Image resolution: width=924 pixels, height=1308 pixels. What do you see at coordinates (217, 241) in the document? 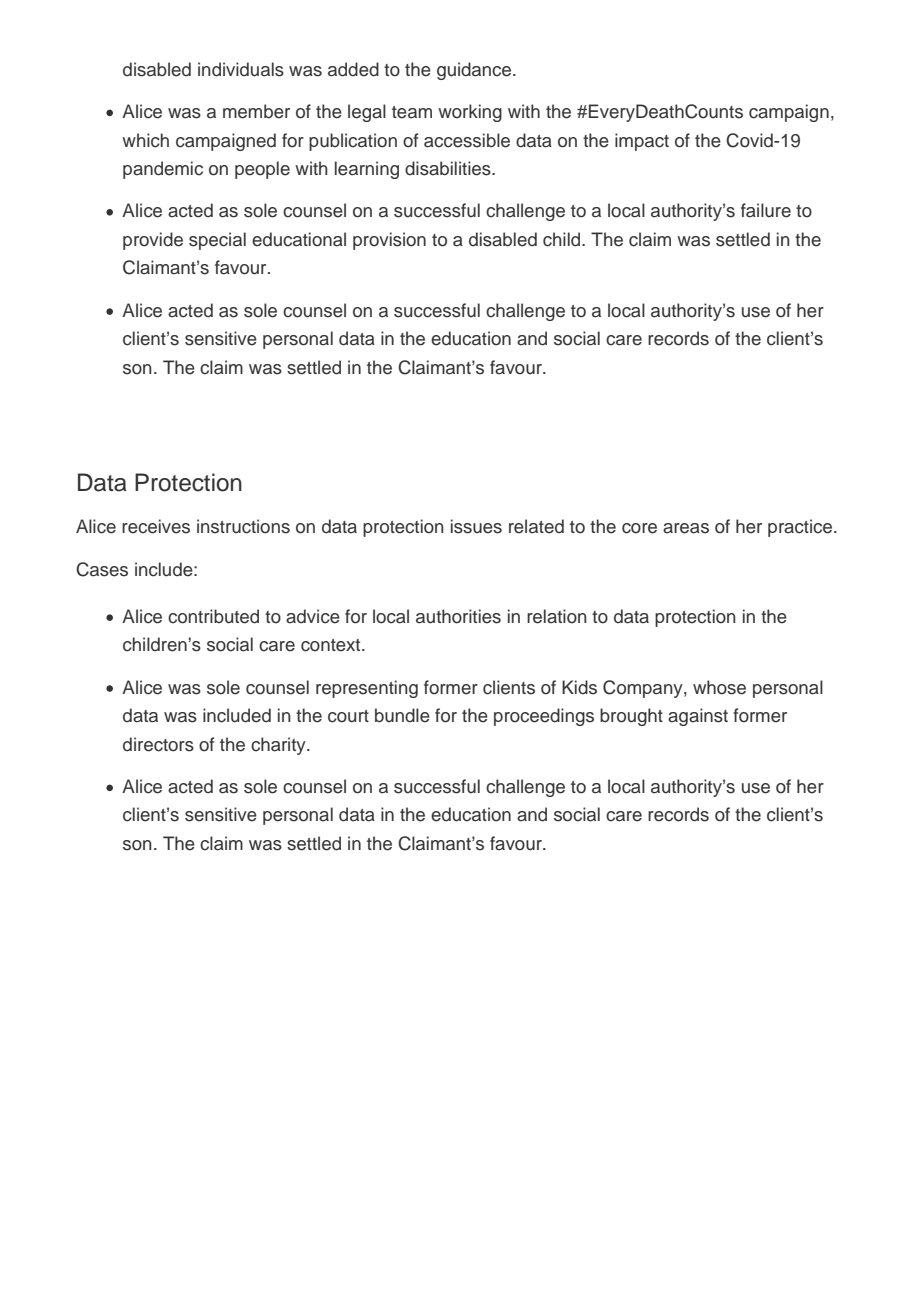
I see `special` at bounding box center [217, 241].
